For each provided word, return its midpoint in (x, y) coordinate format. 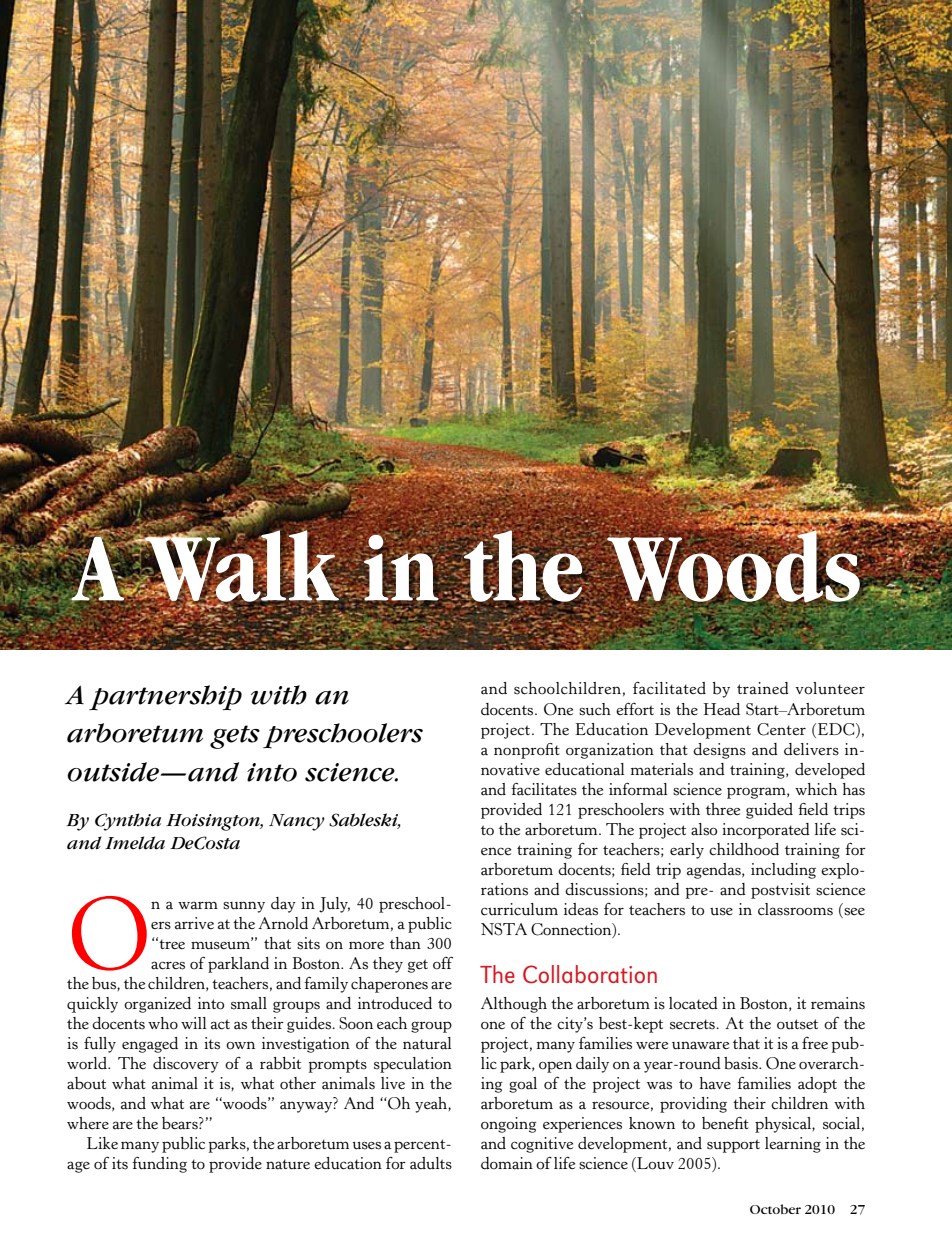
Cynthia (128, 822)
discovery (186, 1065)
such (595, 709)
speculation (413, 1065)
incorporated (766, 831)
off (443, 963)
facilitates (544, 789)
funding (159, 1164)
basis (742, 1063)
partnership (165, 698)
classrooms (795, 909)
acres (168, 965)
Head (722, 709)
